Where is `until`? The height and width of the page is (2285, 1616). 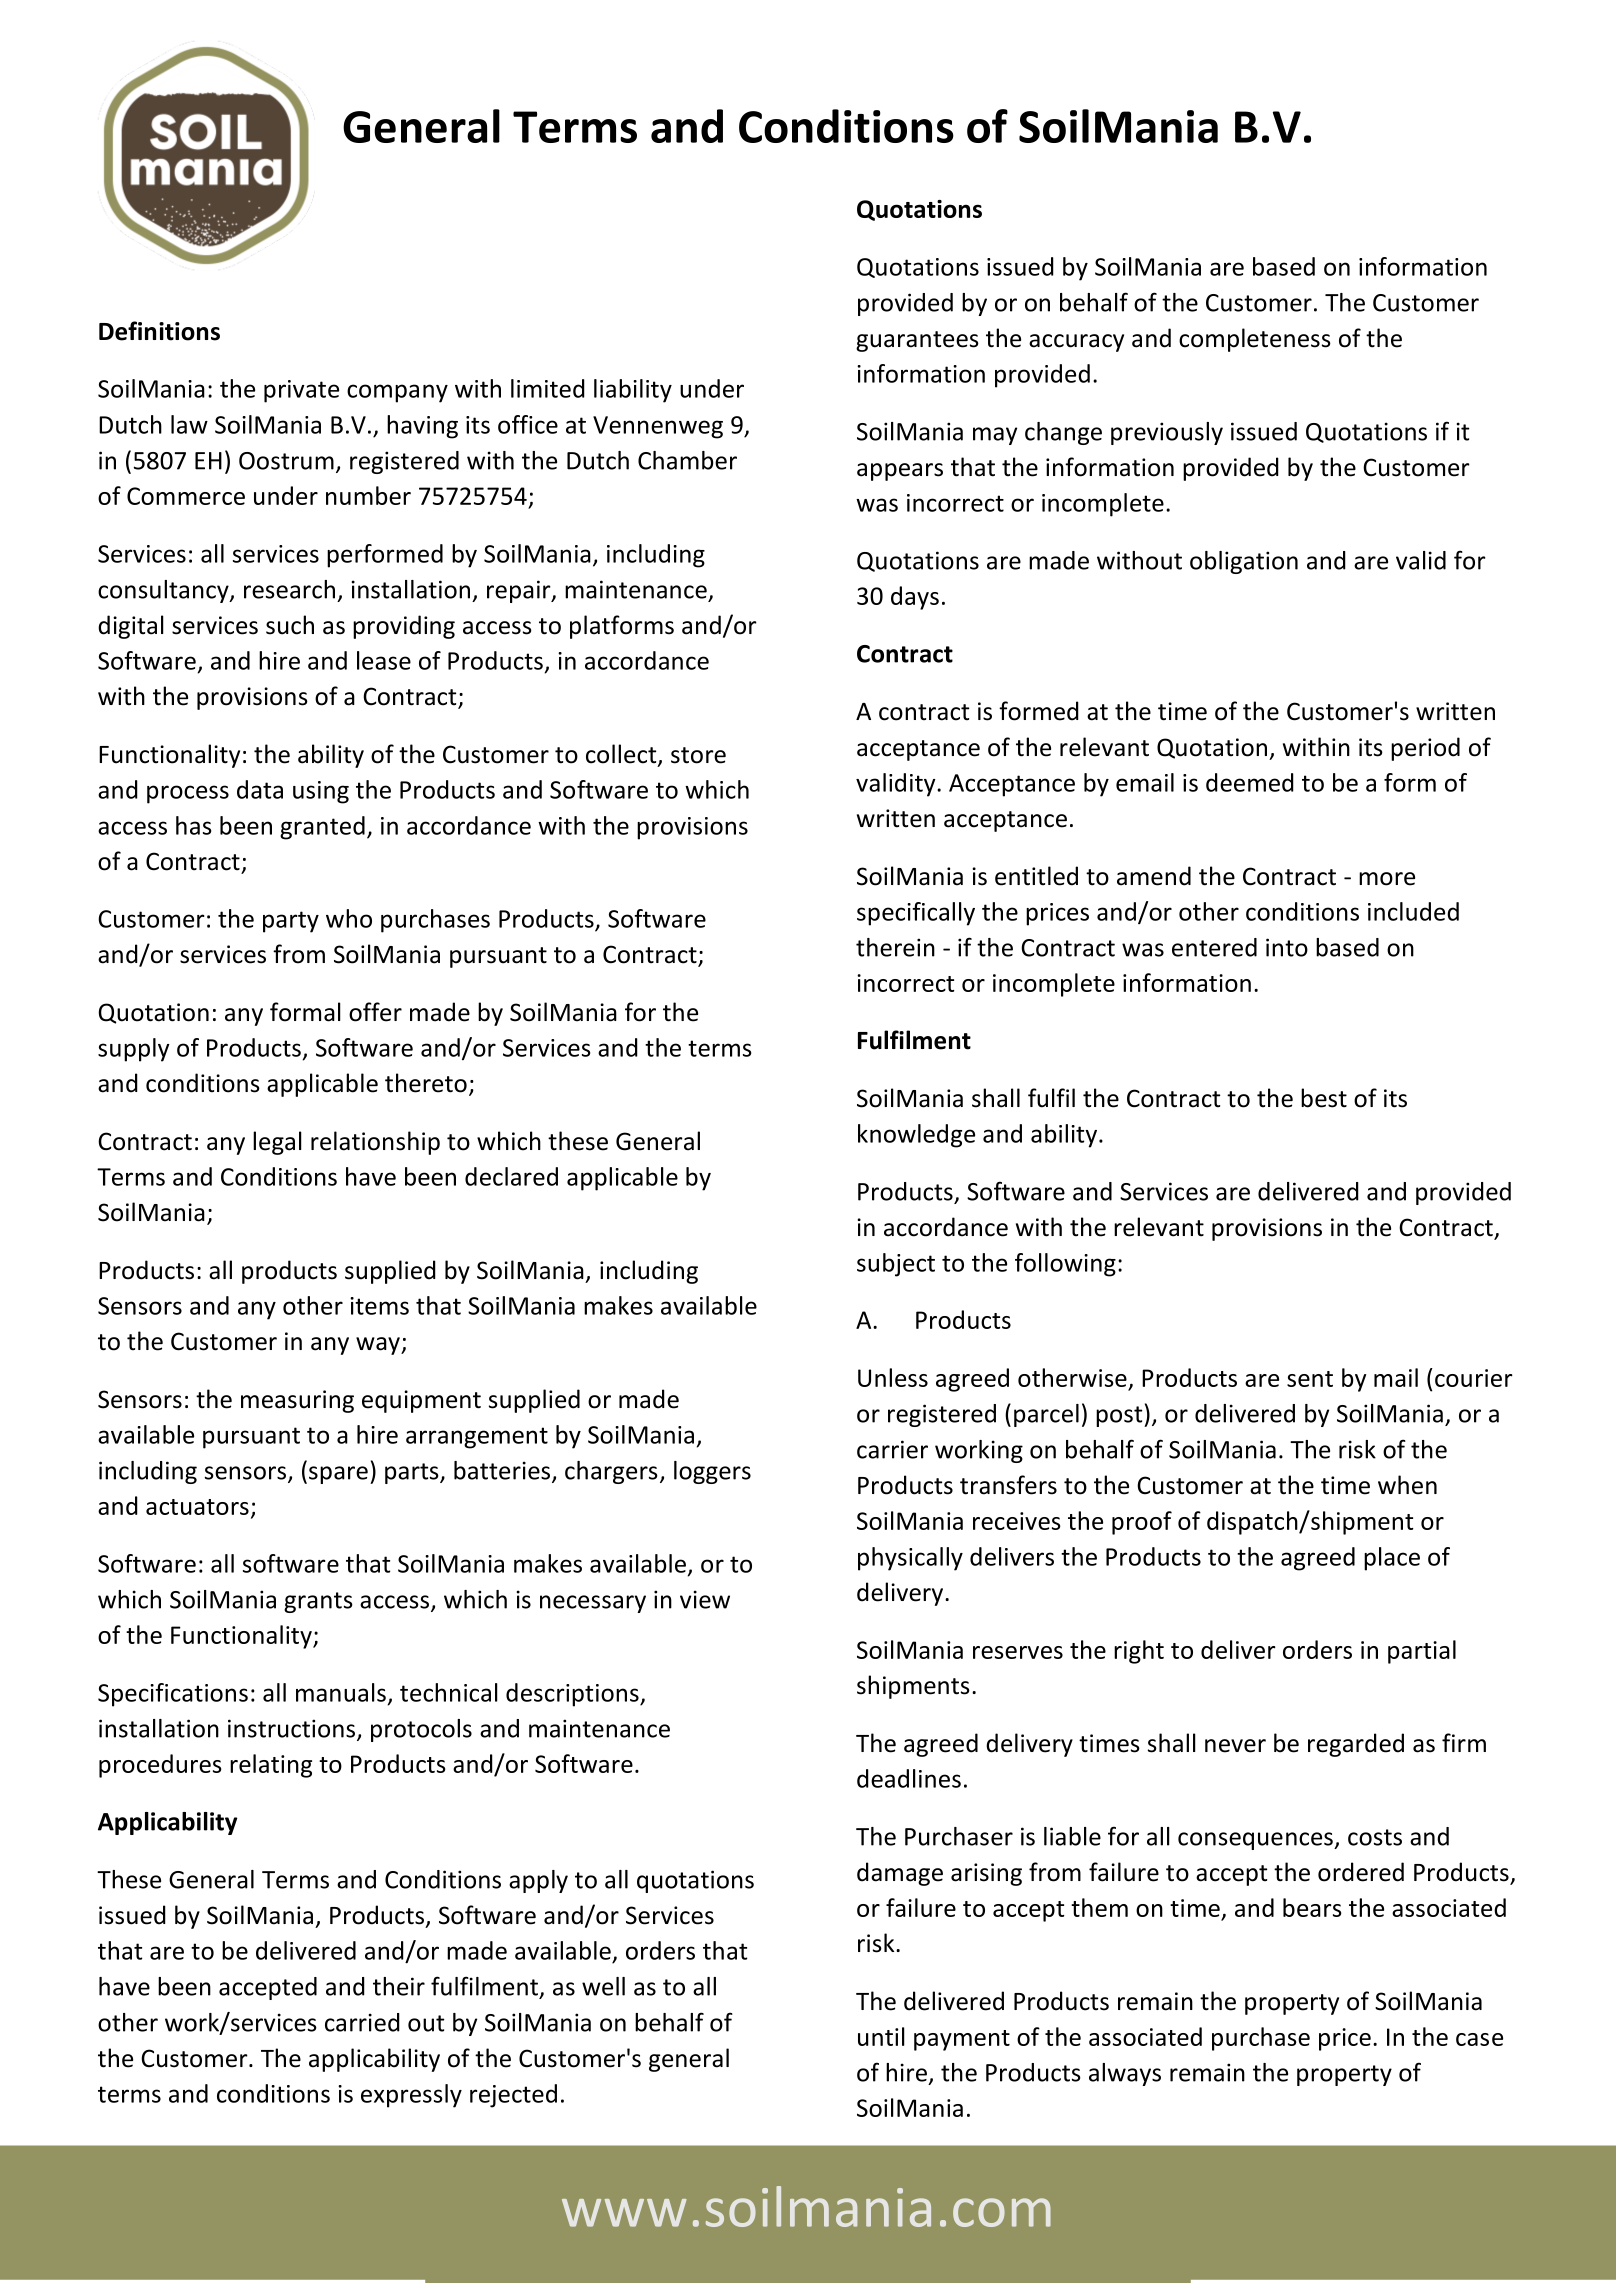
until is located at coordinates (881, 2036).
